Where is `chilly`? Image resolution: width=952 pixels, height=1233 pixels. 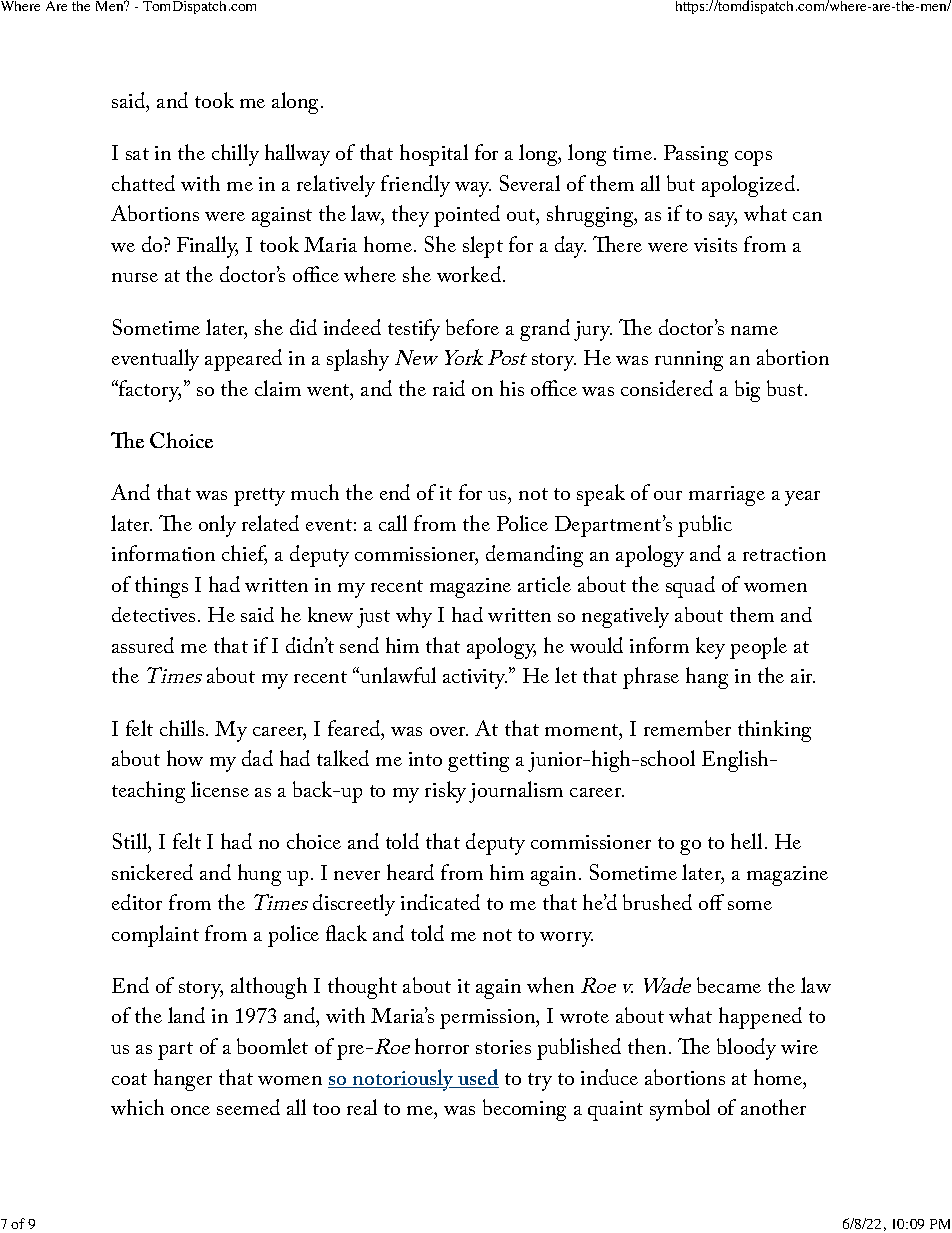 chilly is located at coordinates (235, 155).
